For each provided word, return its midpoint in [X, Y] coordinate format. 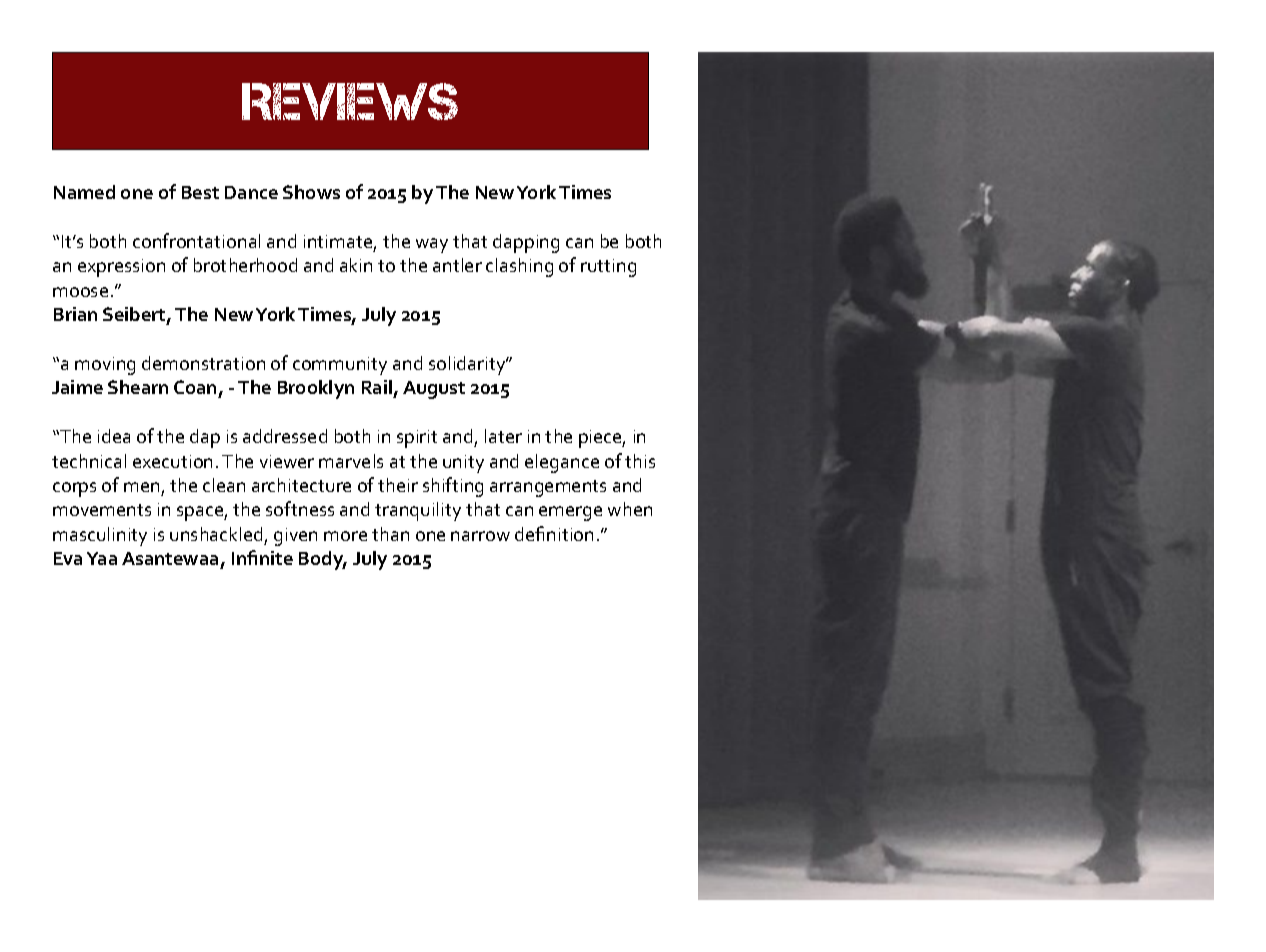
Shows [311, 192]
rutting [608, 268]
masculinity [100, 536]
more [345, 536]
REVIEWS [350, 101]
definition [554, 533]
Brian [75, 314]
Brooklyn [316, 389]
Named [84, 192]
